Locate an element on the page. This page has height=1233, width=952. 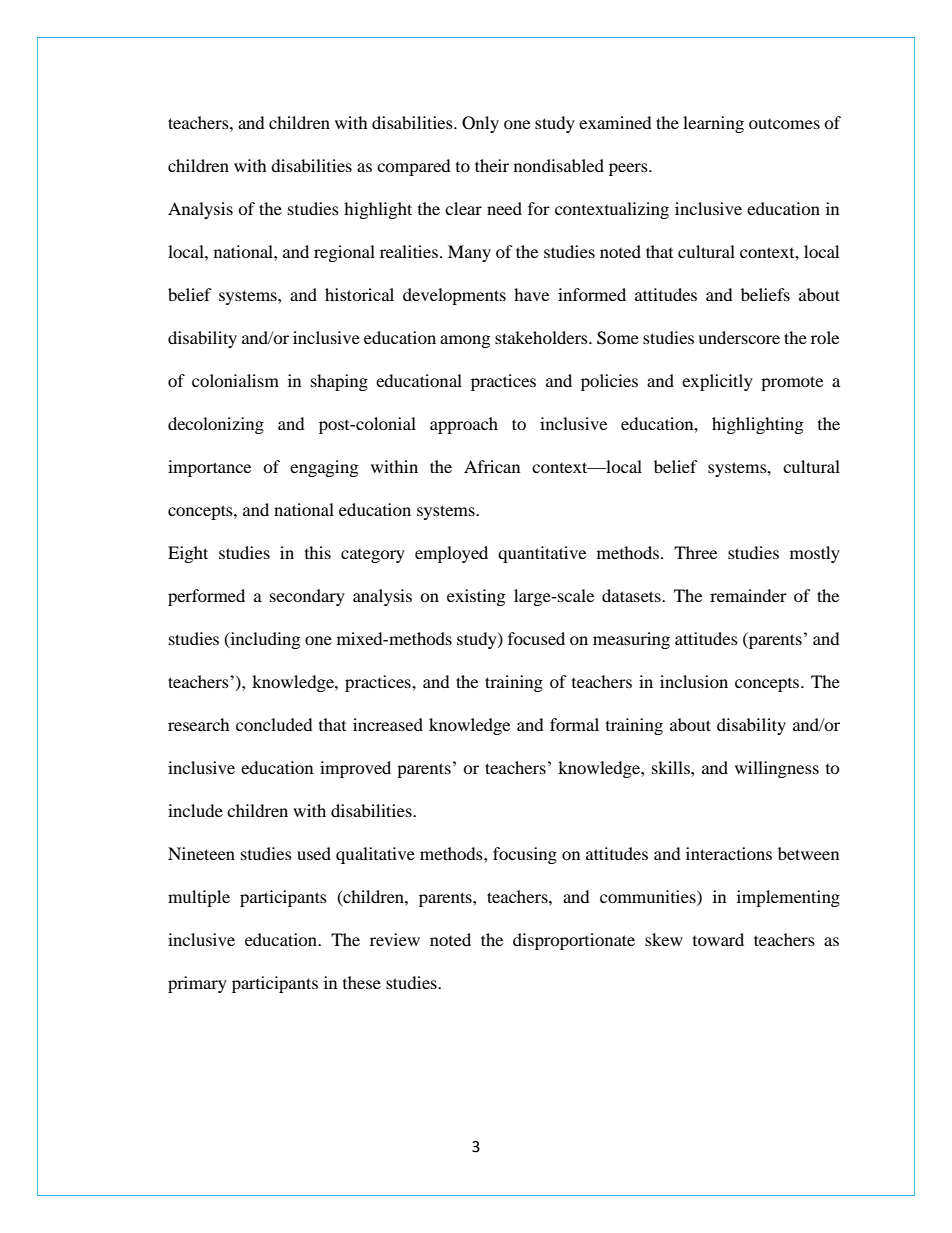
compared is located at coordinates (414, 167).
